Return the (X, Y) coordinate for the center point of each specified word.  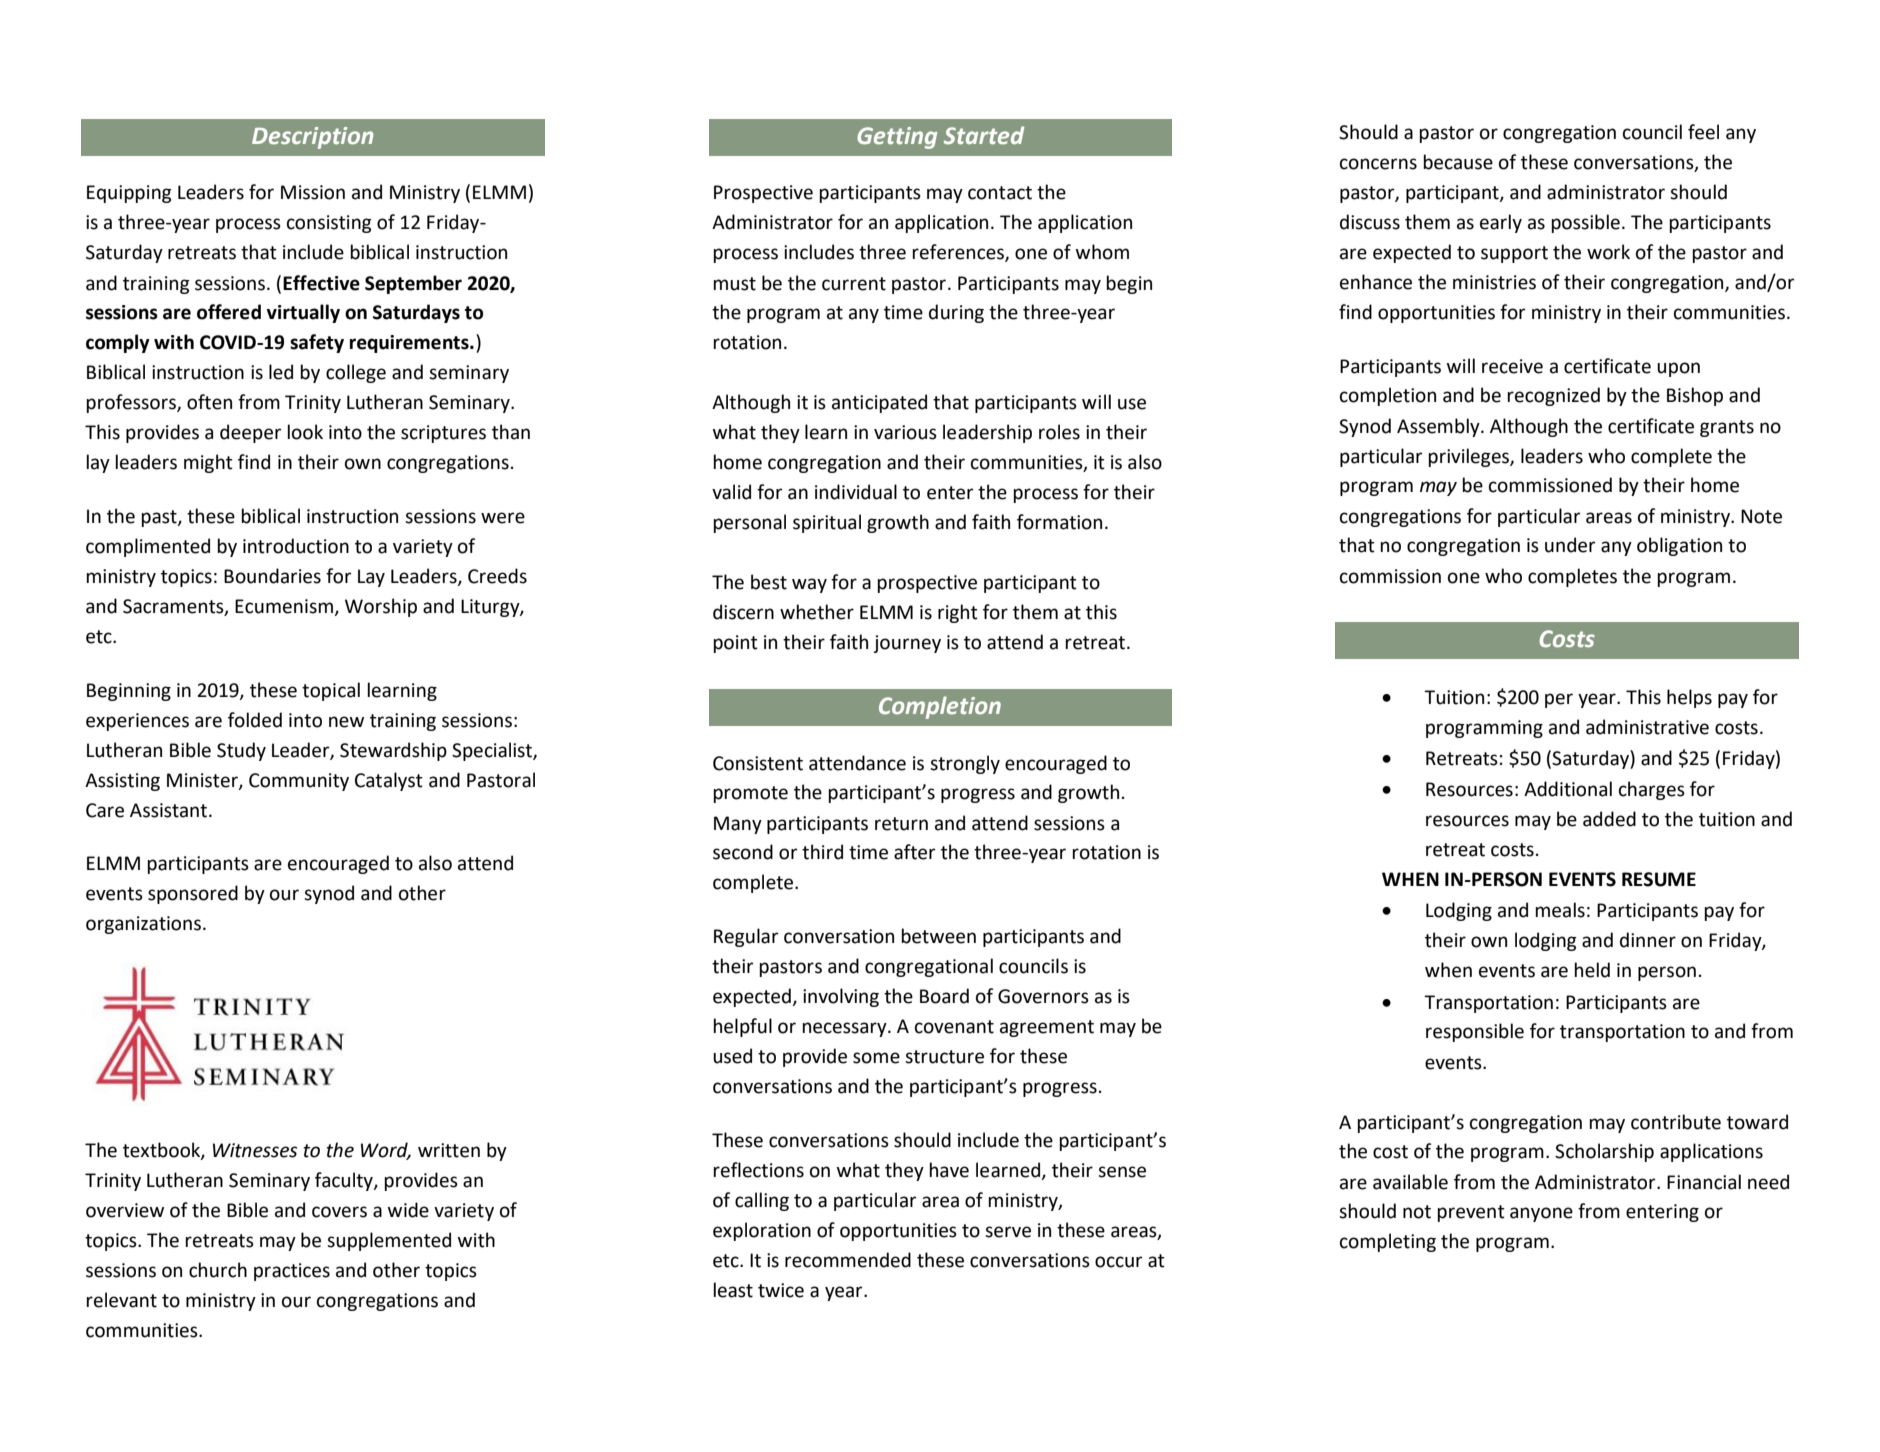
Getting (897, 138)
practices (292, 1272)
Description (313, 138)
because (1458, 162)
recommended (848, 1260)
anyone (1541, 1214)
